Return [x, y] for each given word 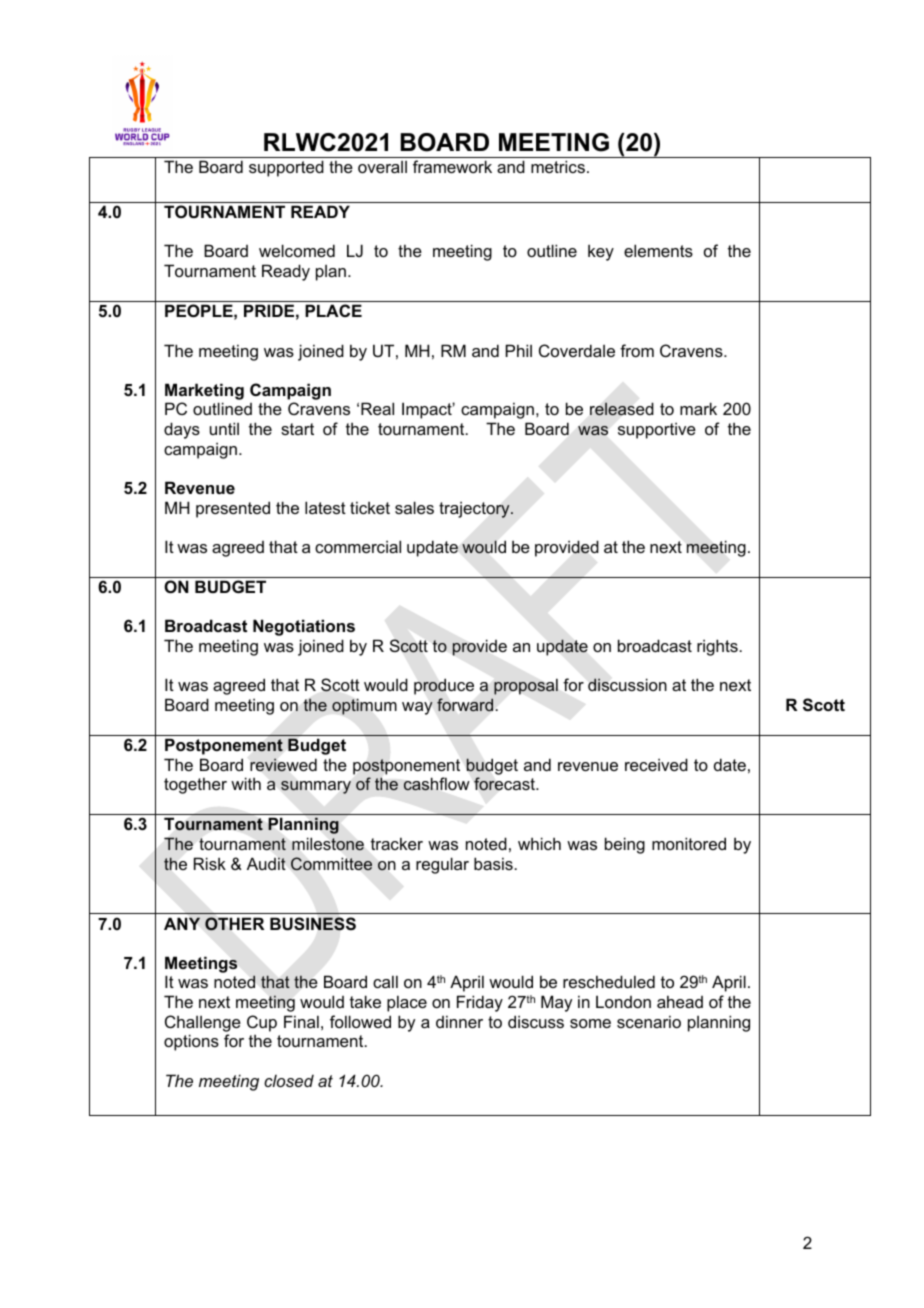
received [656, 764]
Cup [262, 1023]
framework [452, 166]
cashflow [437, 784]
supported [286, 168]
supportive [657, 430]
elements [658, 250]
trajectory [475, 510]
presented [233, 509]
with [246, 783]
